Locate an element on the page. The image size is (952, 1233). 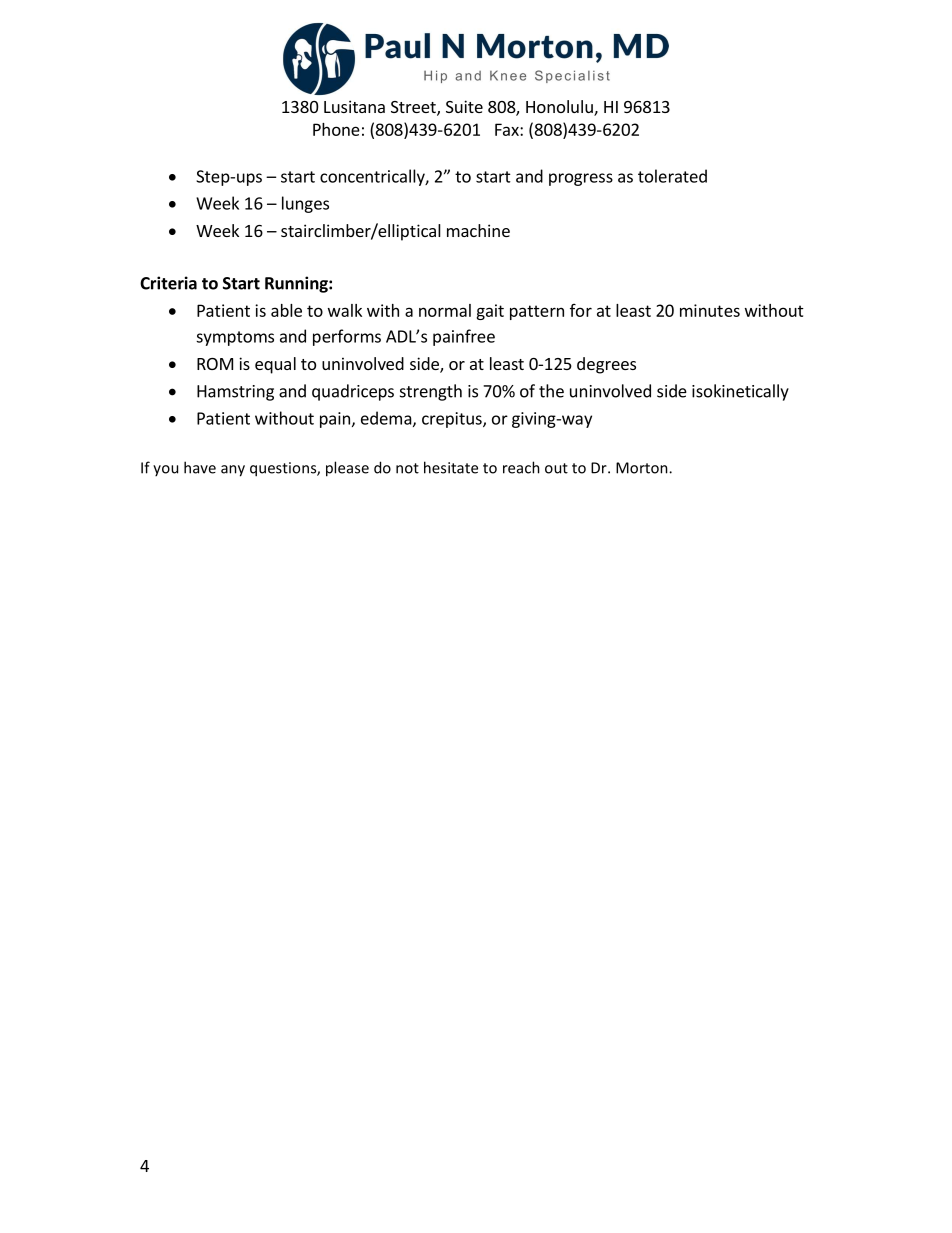
normal is located at coordinates (445, 310).
